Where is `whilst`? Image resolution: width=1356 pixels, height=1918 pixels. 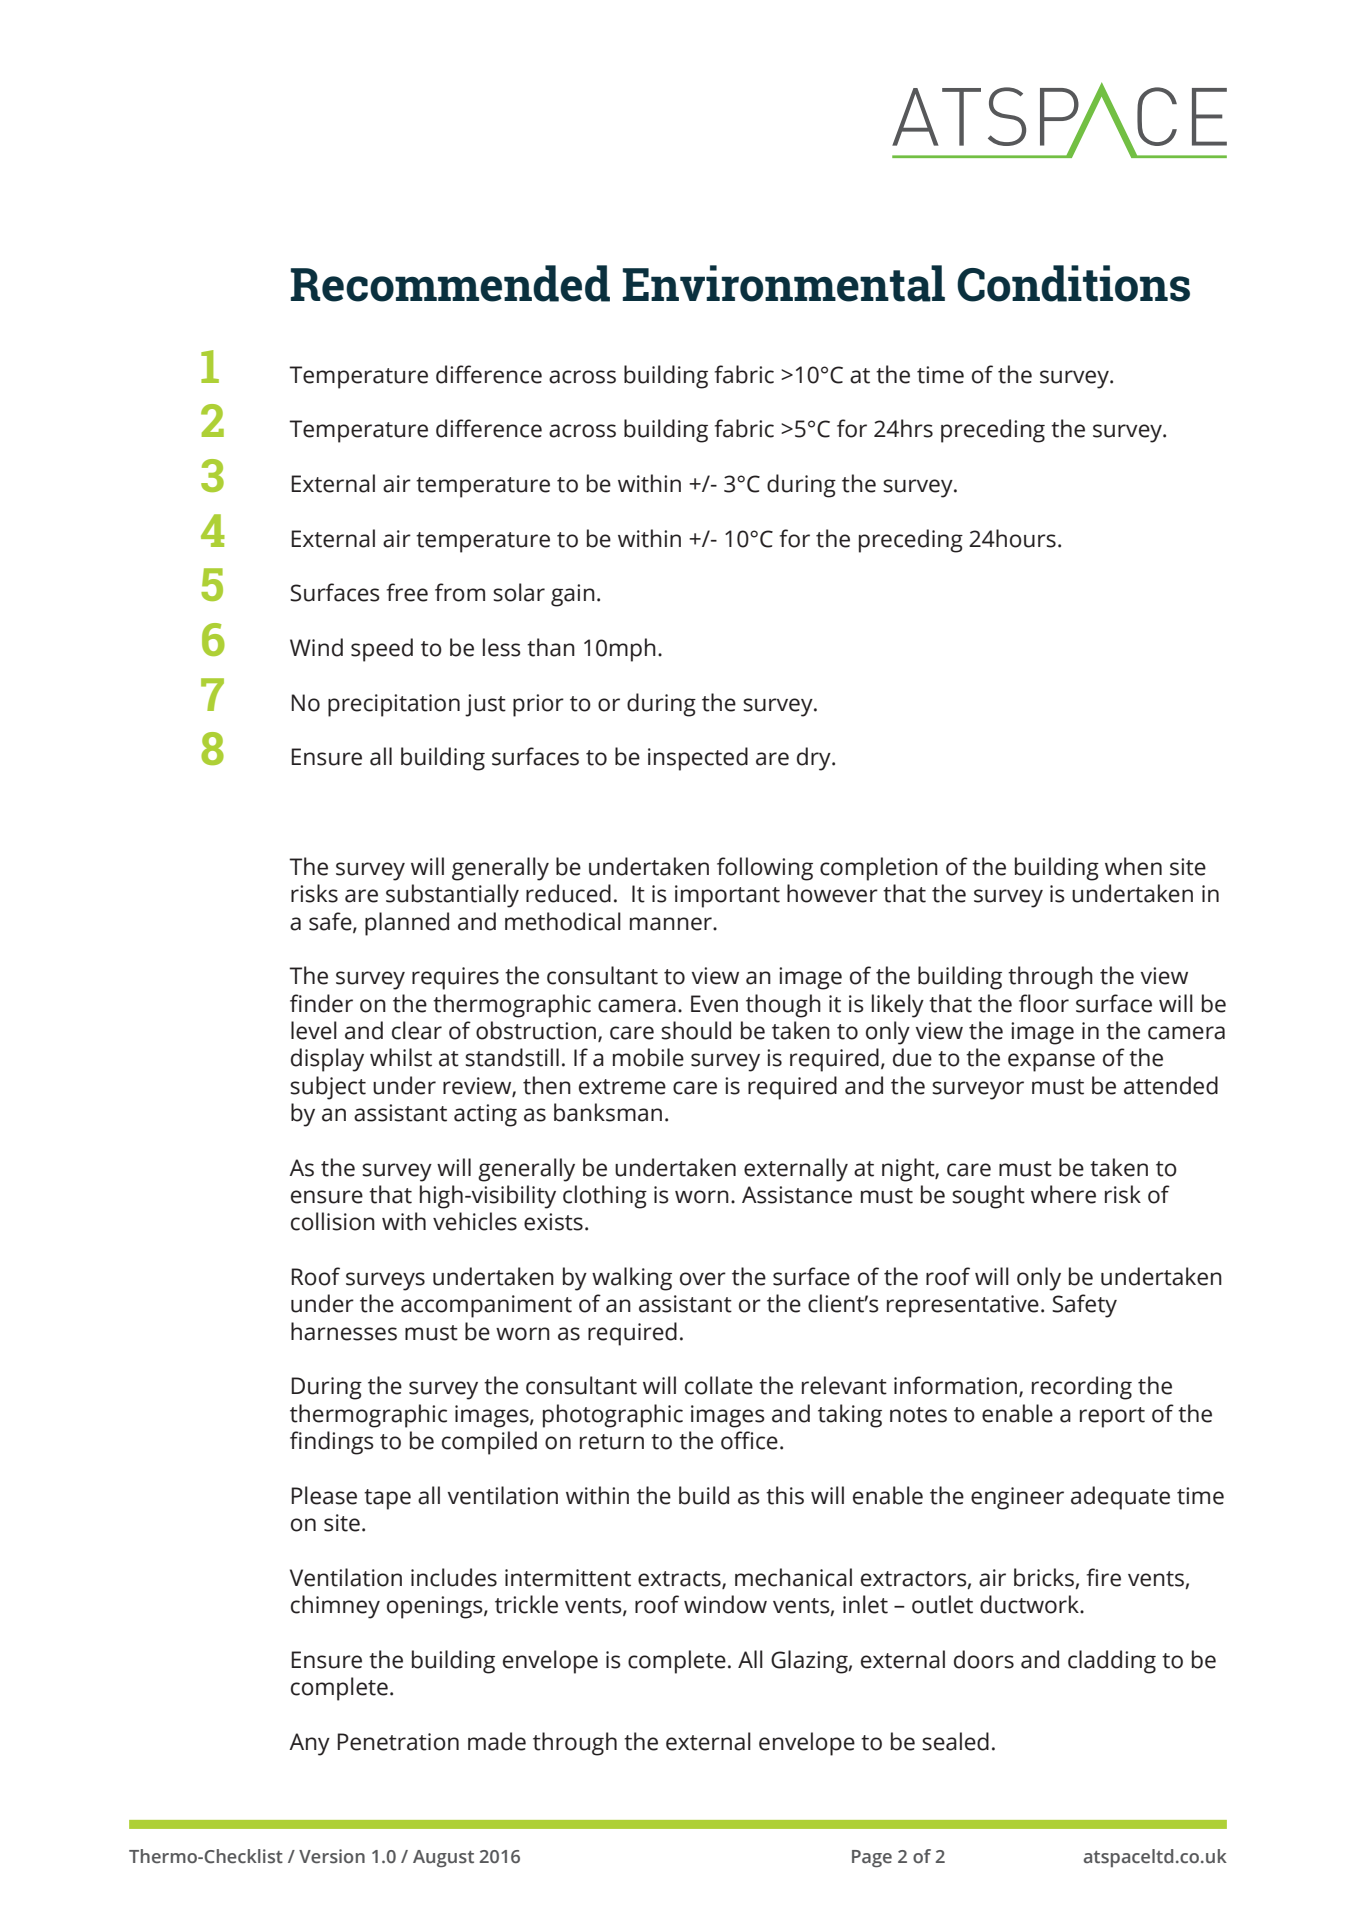 whilst is located at coordinates (401, 1057).
